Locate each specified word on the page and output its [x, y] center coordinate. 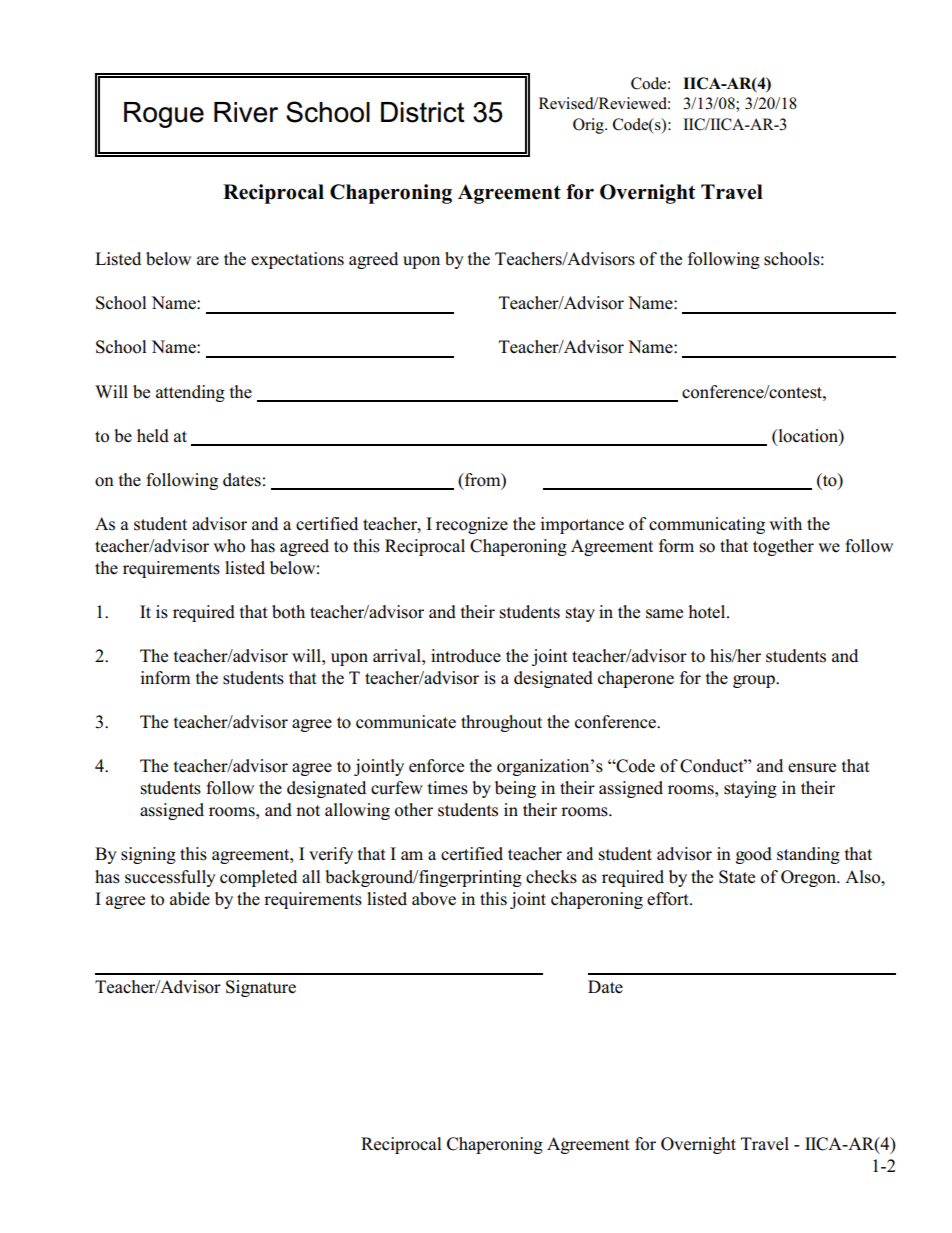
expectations [297, 260]
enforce [436, 766]
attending [190, 393]
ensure [812, 768]
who [229, 546]
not [308, 811]
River [246, 112]
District [423, 112]
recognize [472, 525]
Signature [261, 988]
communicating [707, 525]
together [783, 547]
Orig [589, 126]
